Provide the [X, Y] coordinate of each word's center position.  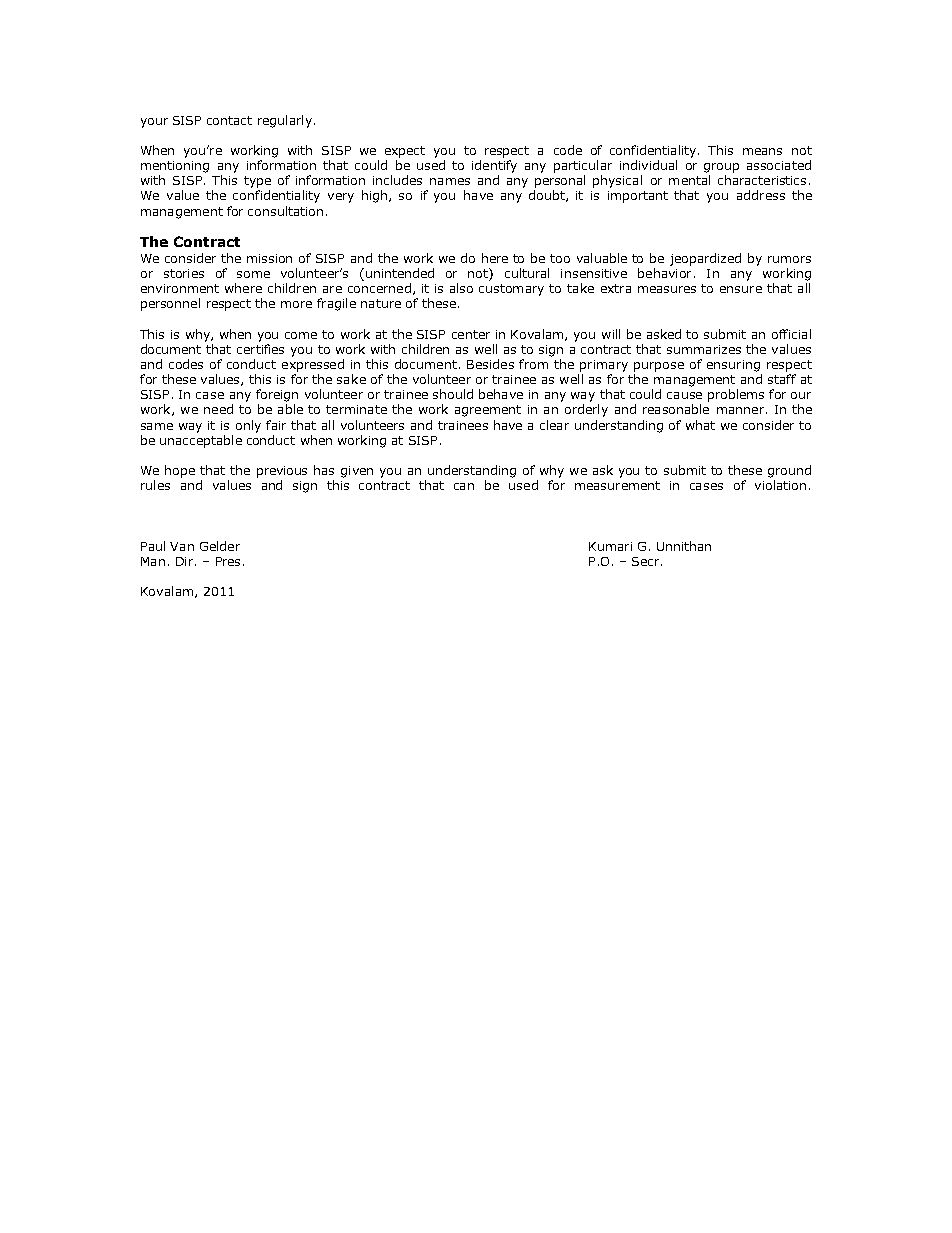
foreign [277, 395]
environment [180, 288]
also [461, 288]
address [761, 195]
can [464, 486]
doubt [548, 196]
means [762, 151]
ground [789, 471]
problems [736, 395]
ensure [741, 289]
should [453, 394]
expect [405, 152]
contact [229, 120]
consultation [285, 211]
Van [182, 546]
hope [180, 471]
